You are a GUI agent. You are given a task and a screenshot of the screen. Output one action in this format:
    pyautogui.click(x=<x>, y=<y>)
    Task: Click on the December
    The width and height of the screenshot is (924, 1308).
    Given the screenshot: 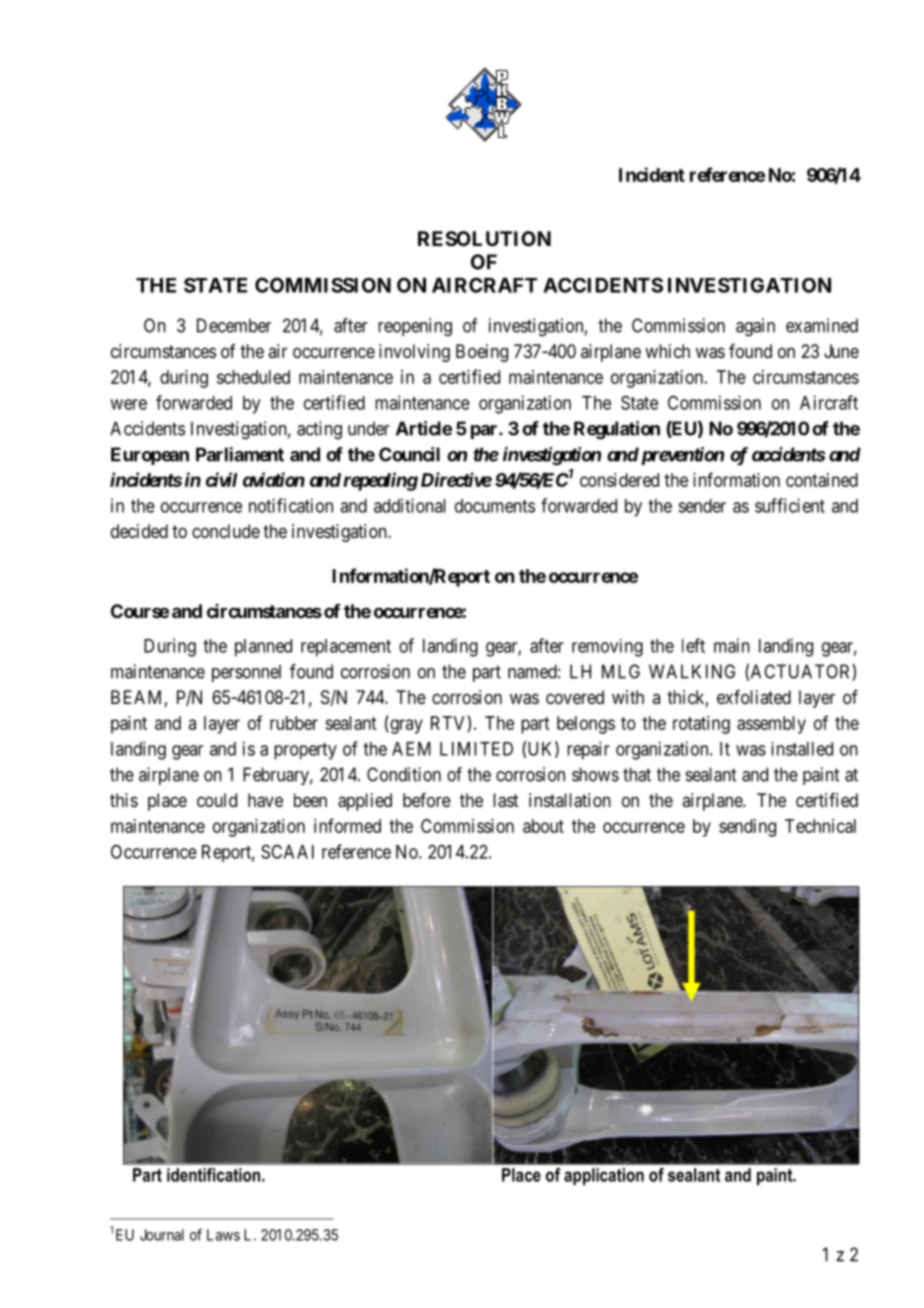 What is the action you would take?
    pyautogui.click(x=234, y=325)
